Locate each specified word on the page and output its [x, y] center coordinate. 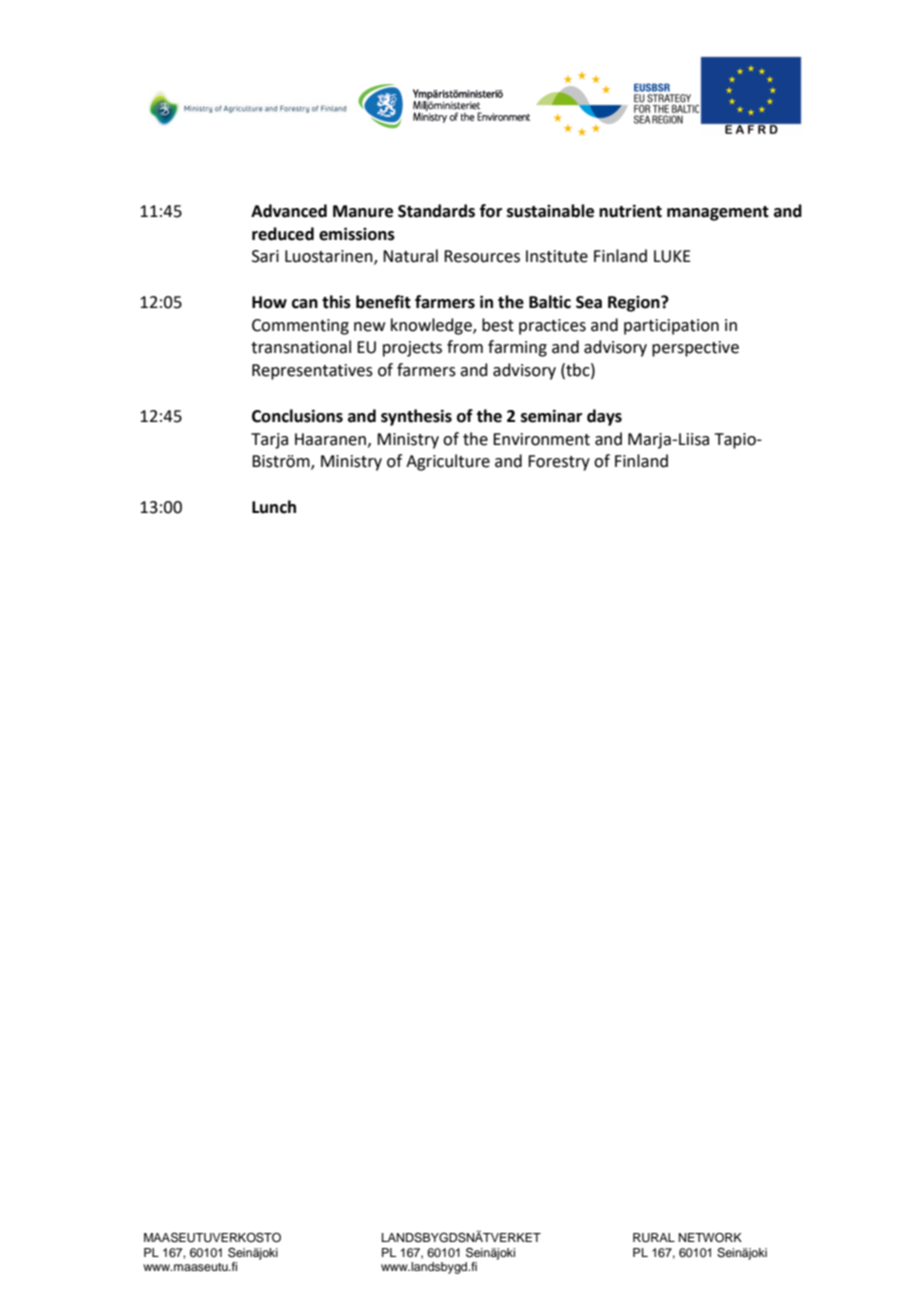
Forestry [559, 463]
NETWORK [710, 1238]
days [604, 417]
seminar [551, 416]
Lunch [274, 507]
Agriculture [448, 462]
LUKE [672, 256]
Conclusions [297, 416]
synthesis [416, 417]
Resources [482, 256]
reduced [283, 234]
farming [517, 348]
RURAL [654, 1238]
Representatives [312, 372]
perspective [695, 349]
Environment [541, 439]
